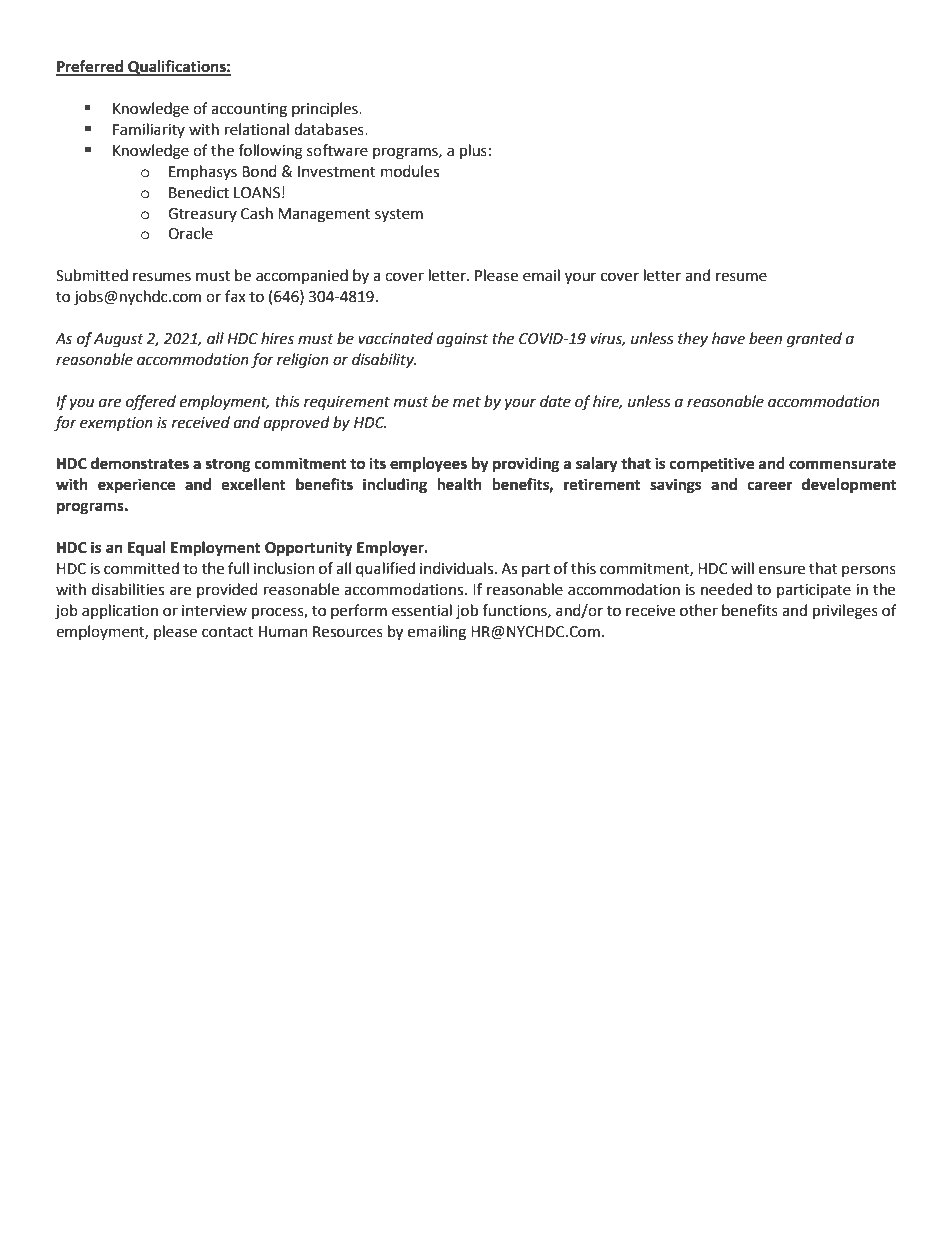 The width and height of the screenshot is (952, 1233). Describe the element at coordinates (845, 612) in the screenshot. I see `privileges` at that location.
